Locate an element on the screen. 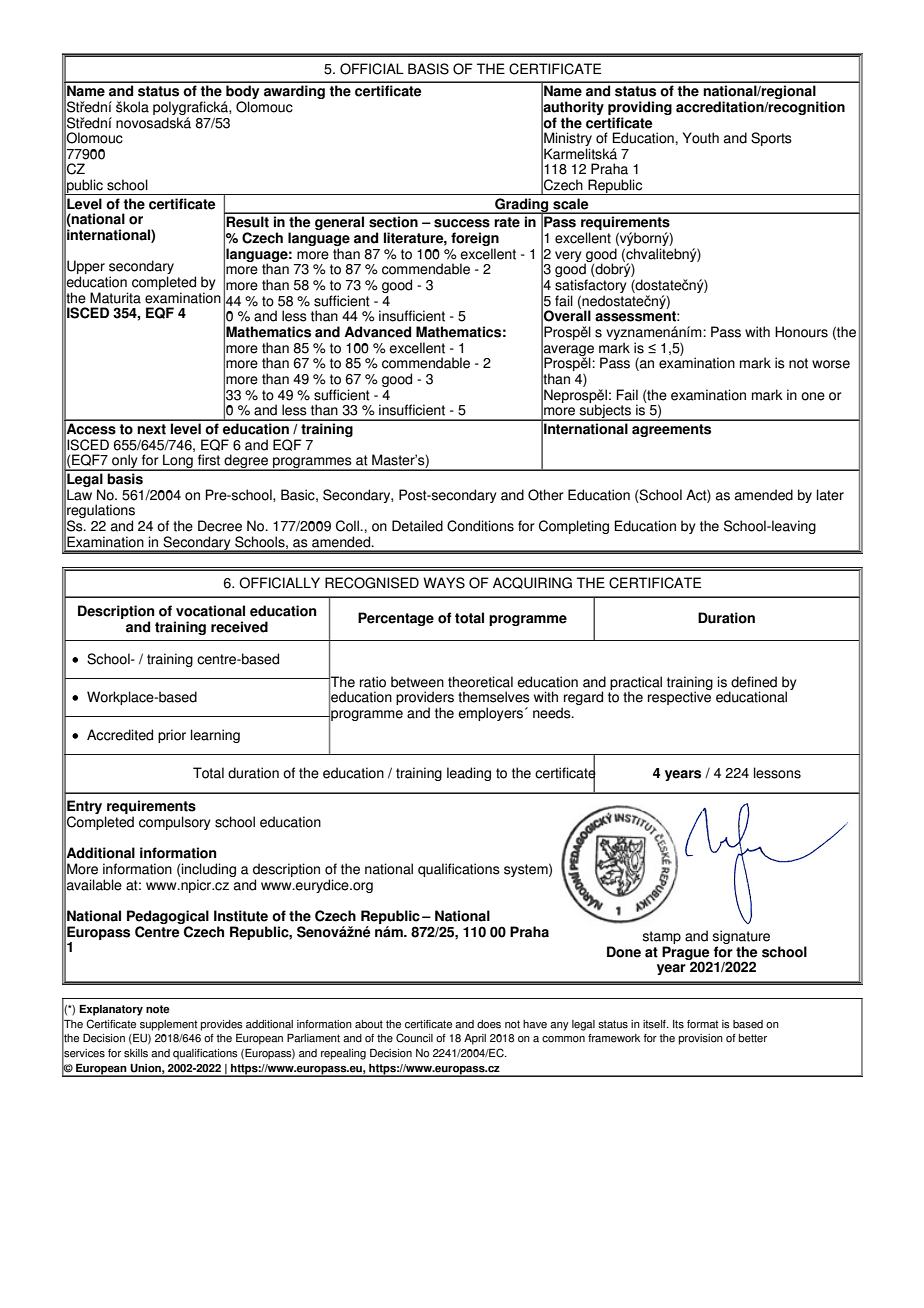  does is located at coordinates (489, 1024).
